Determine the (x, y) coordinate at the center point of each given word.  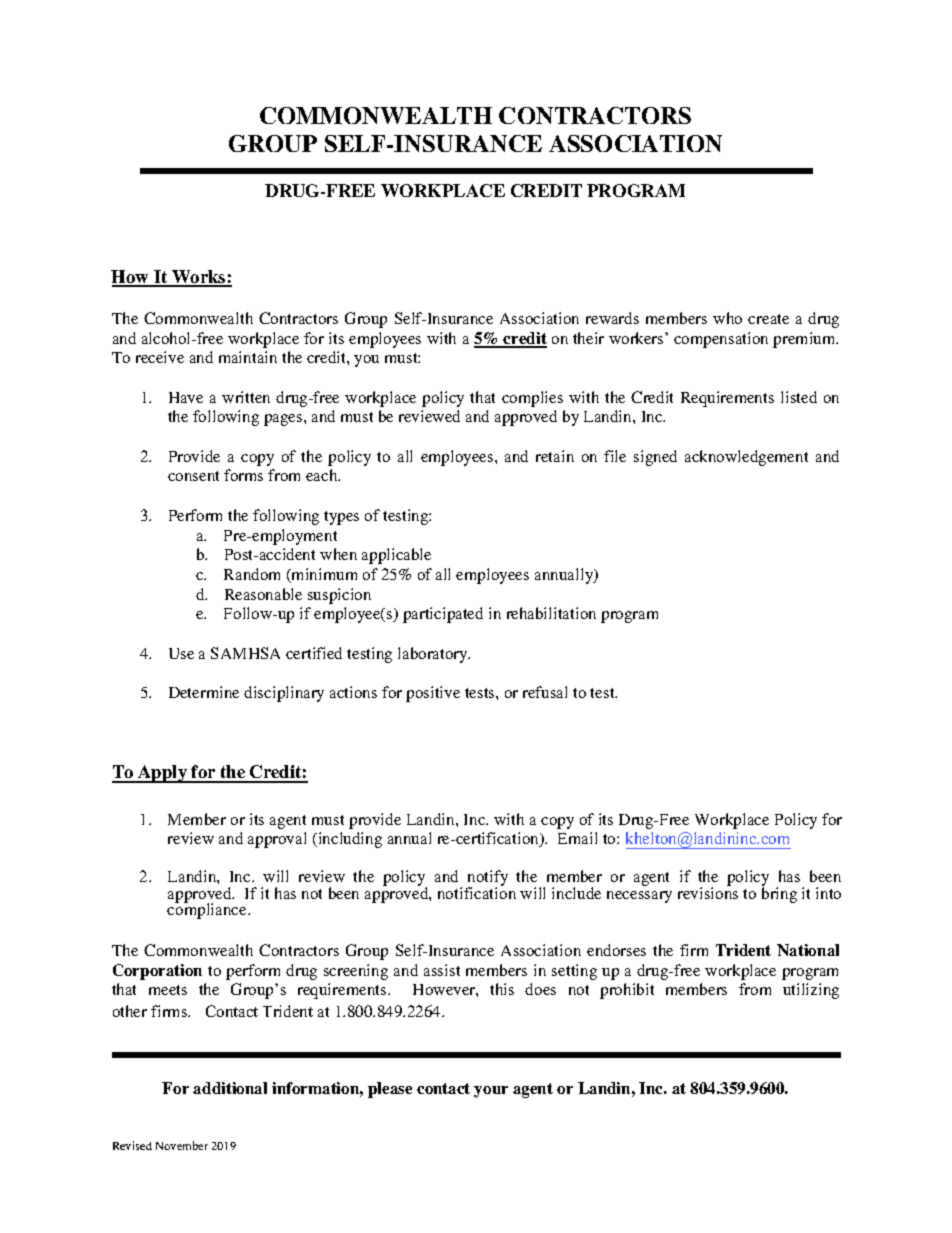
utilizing (811, 991)
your (491, 1092)
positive (433, 694)
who (727, 318)
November (182, 1145)
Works (199, 278)
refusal (545, 692)
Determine (204, 692)
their (588, 338)
